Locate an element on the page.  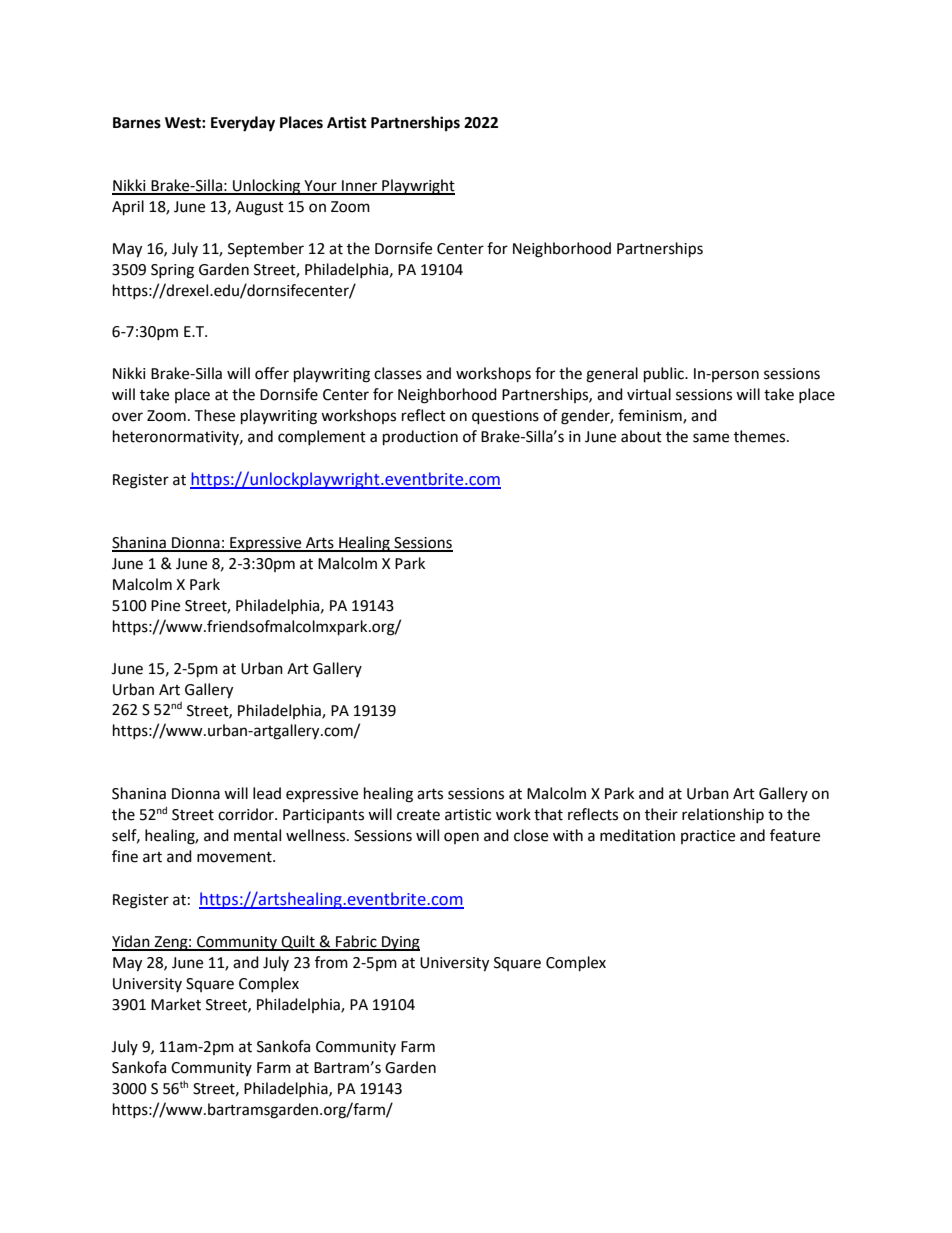
public is located at coordinates (665, 375).
